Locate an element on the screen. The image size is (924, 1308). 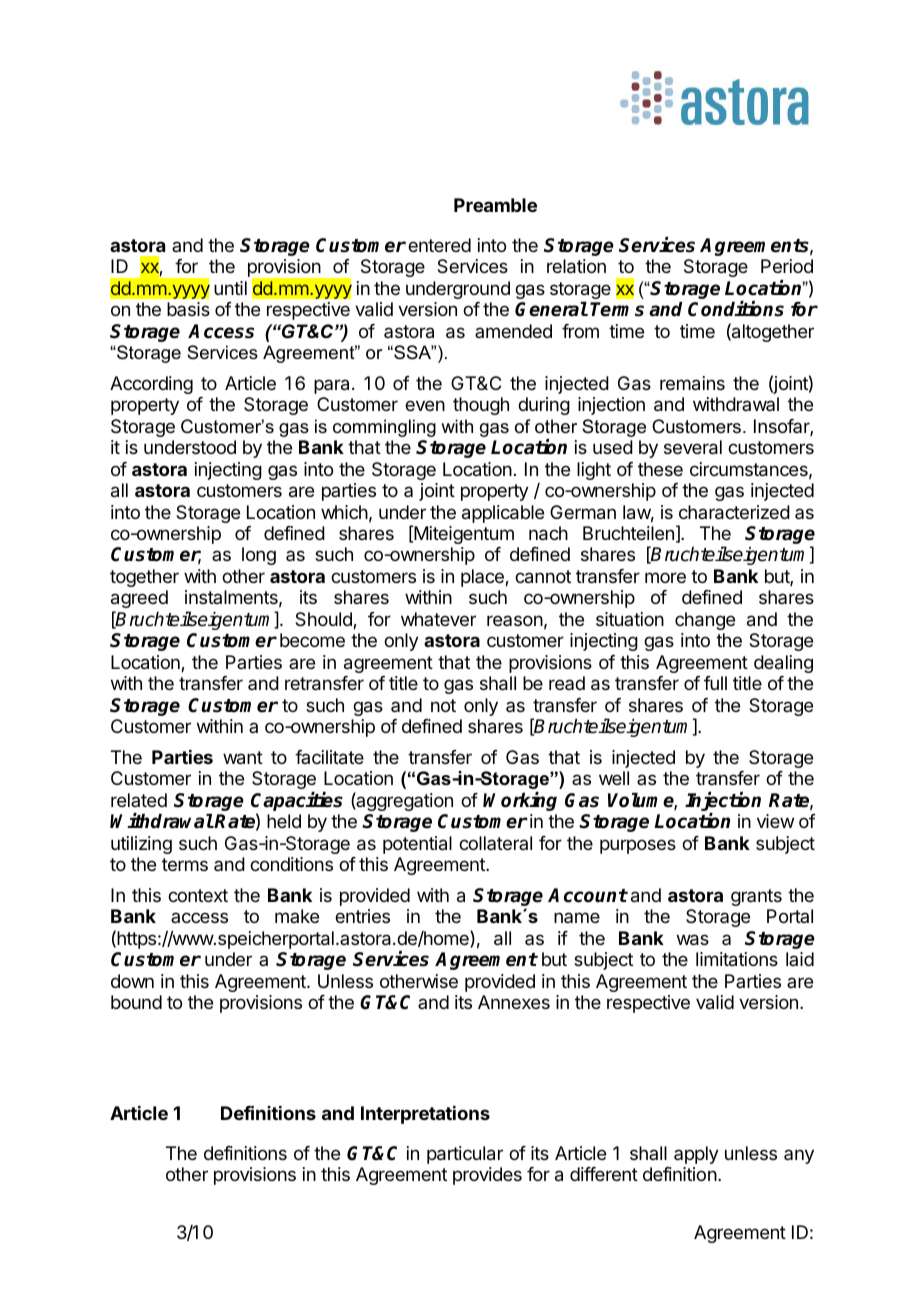
characterized is located at coordinates (734, 512).
